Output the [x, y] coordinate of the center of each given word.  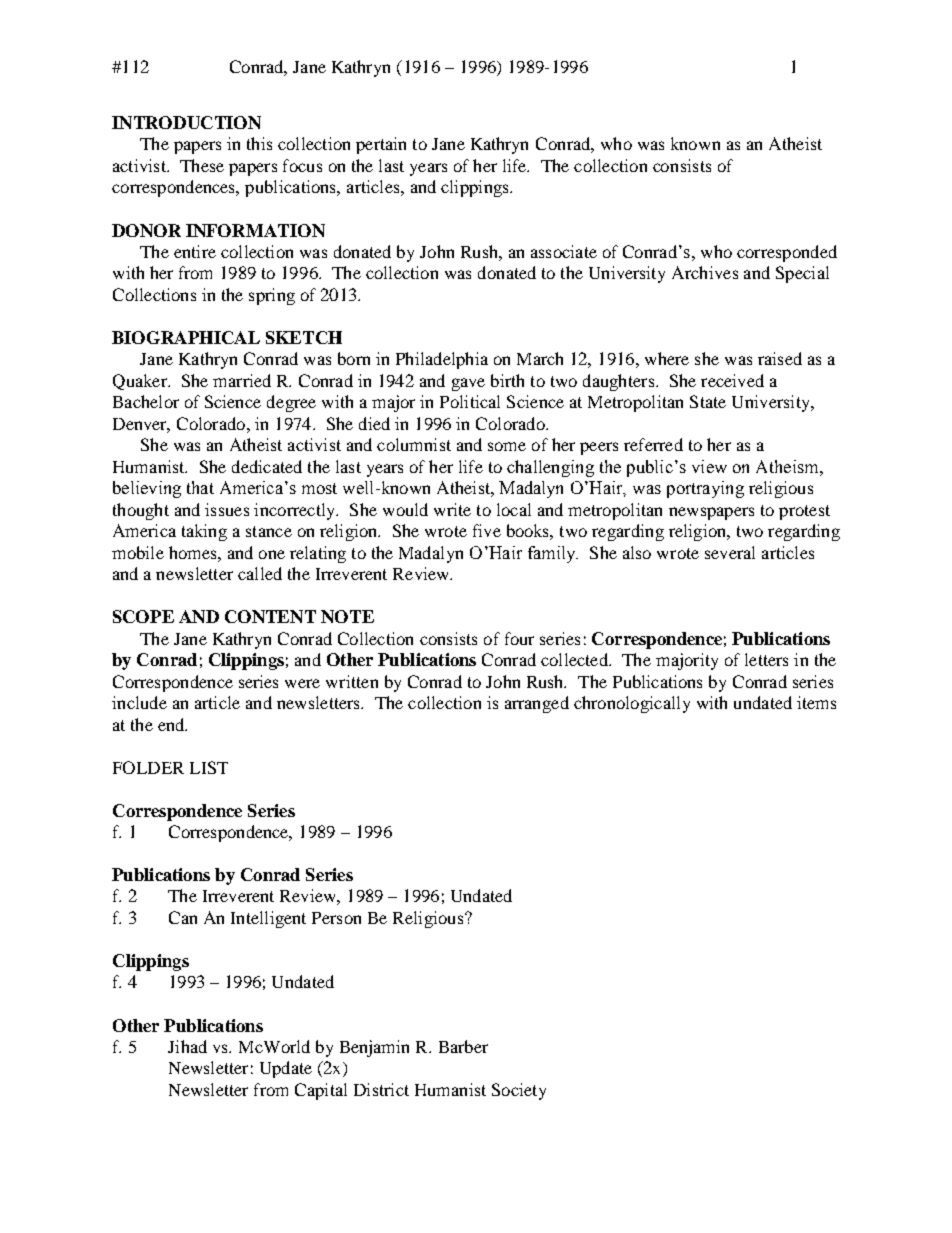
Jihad [187, 1046]
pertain [381, 145]
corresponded [787, 253]
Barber [463, 1046]
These [202, 165]
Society [519, 1091]
